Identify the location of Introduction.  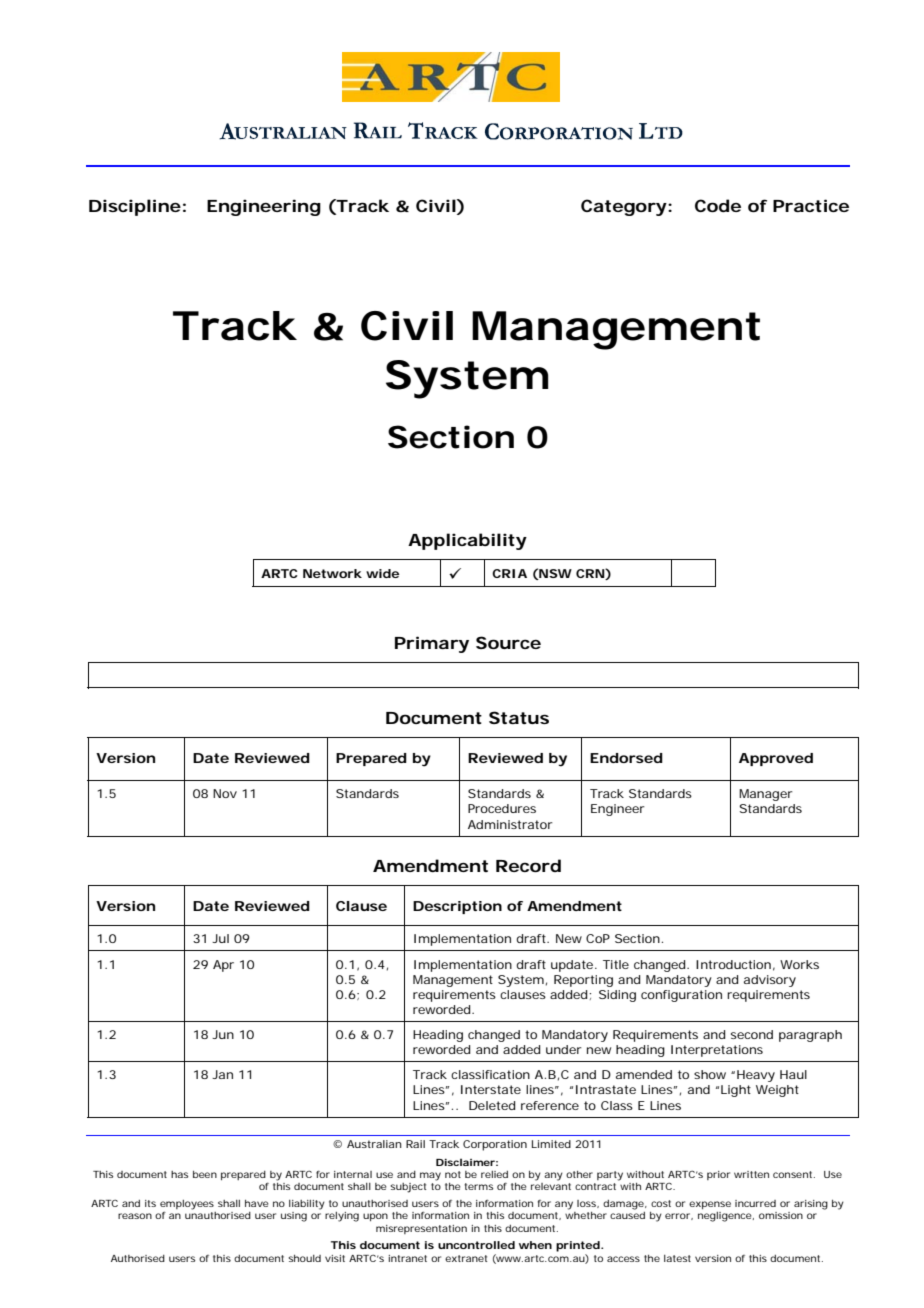
(735, 965).
